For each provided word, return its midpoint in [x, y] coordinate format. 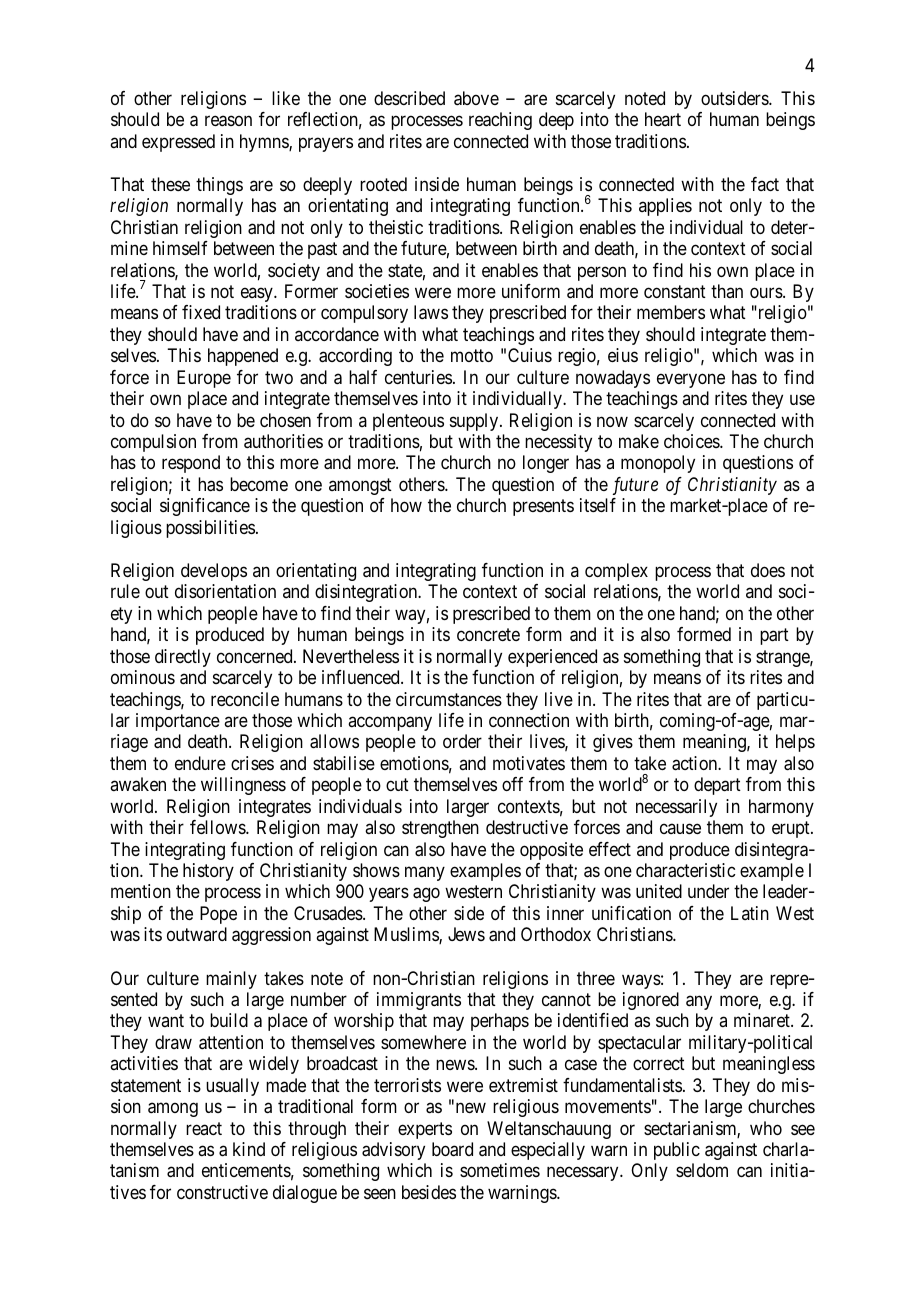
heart [663, 119]
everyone [691, 380]
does [768, 570]
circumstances [449, 699]
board [452, 1149]
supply [475, 422]
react [204, 1128]
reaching [500, 121]
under [708, 891]
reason [228, 121]
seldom [702, 1170]
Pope [218, 915]
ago [426, 895]
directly [183, 658]
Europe [204, 379]
